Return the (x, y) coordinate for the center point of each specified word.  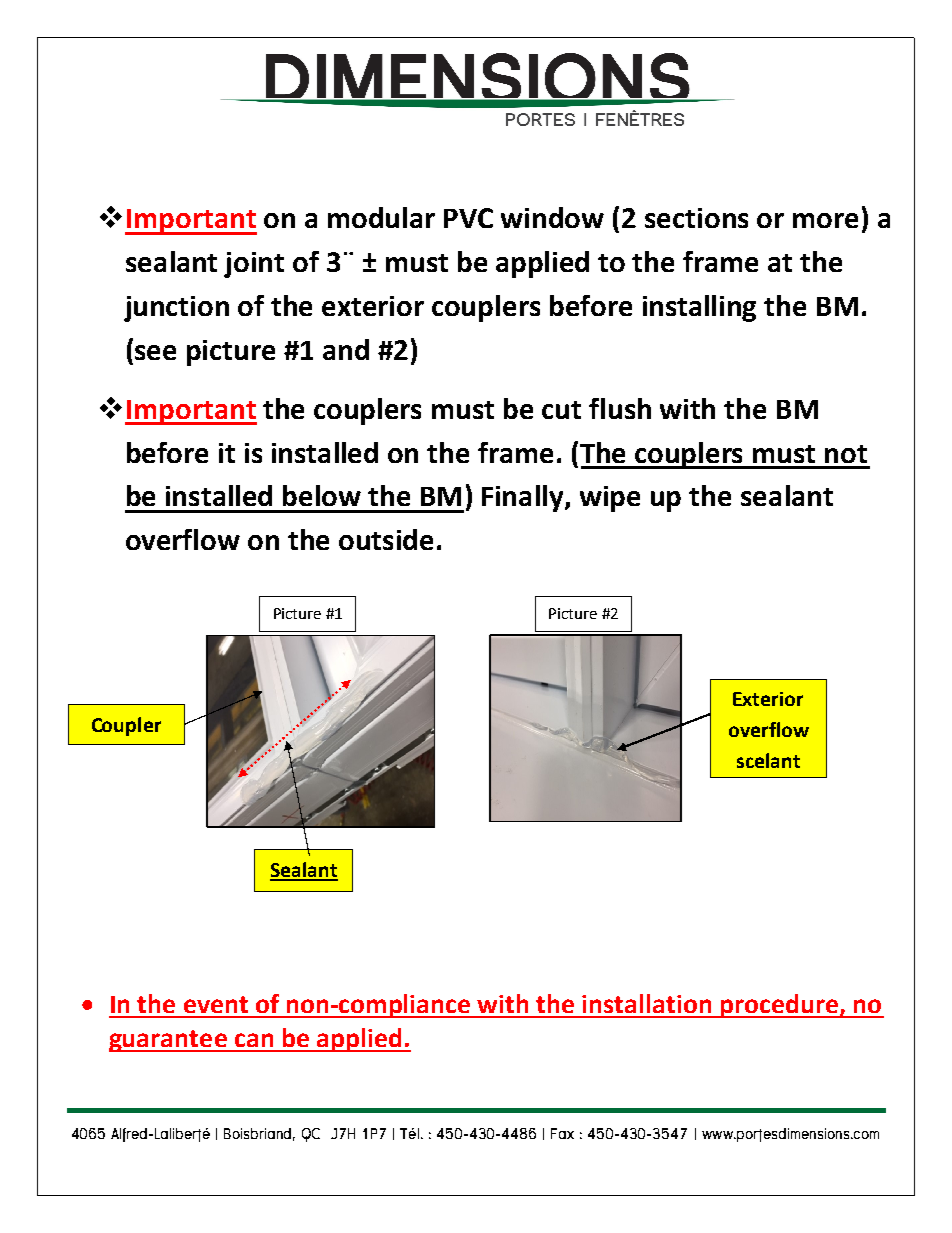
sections (696, 218)
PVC (468, 218)
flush (620, 408)
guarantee (169, 1041)
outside (386, 539)
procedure (779, 1006)
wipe (610, 499)
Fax (562, 1133)
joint (254, 265)
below (322, 495)
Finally (524, 498)
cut (561, 410)
